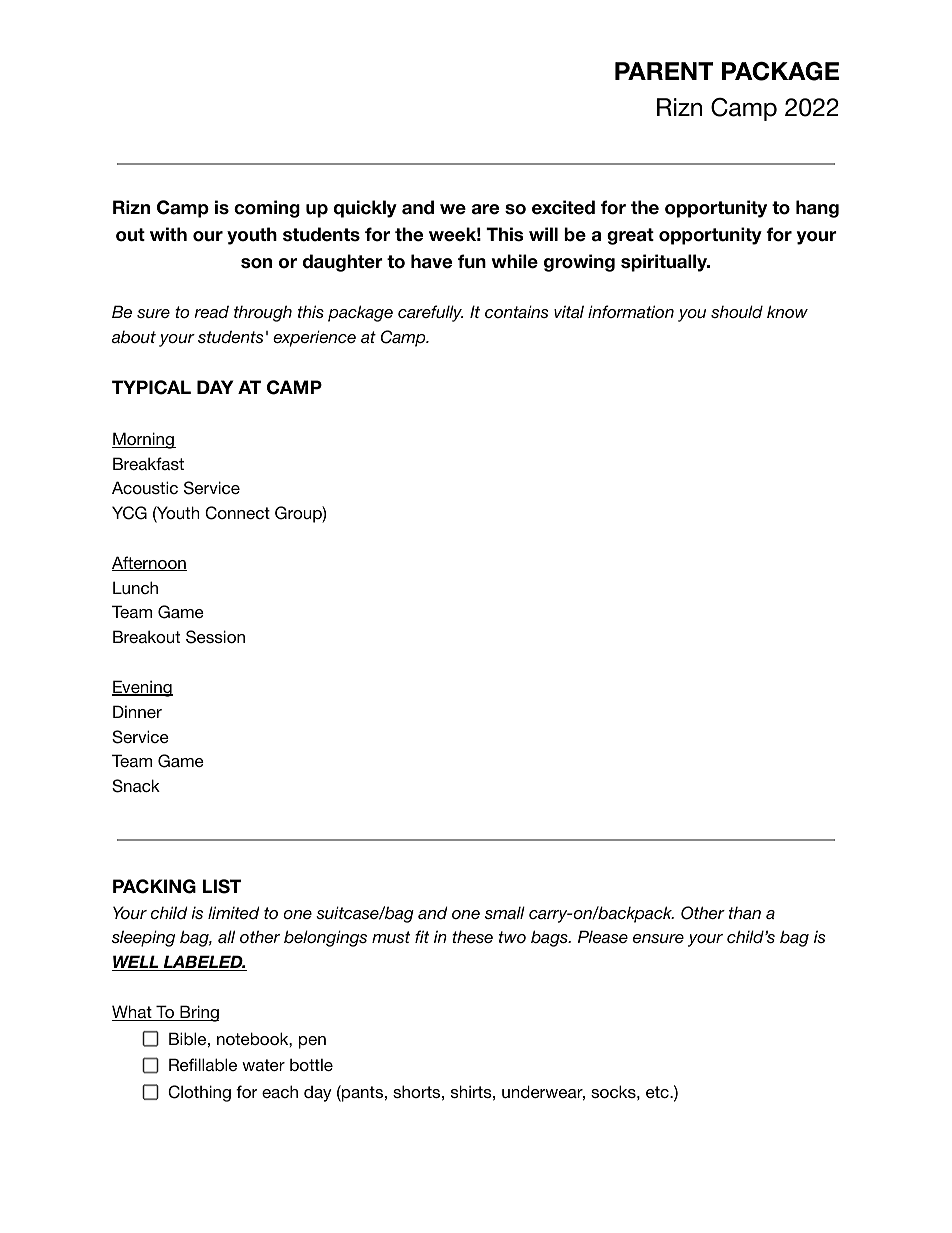  What do you see at coordinates (737, 311) in the document?
I see `should` at bounding box center [737, 311].
